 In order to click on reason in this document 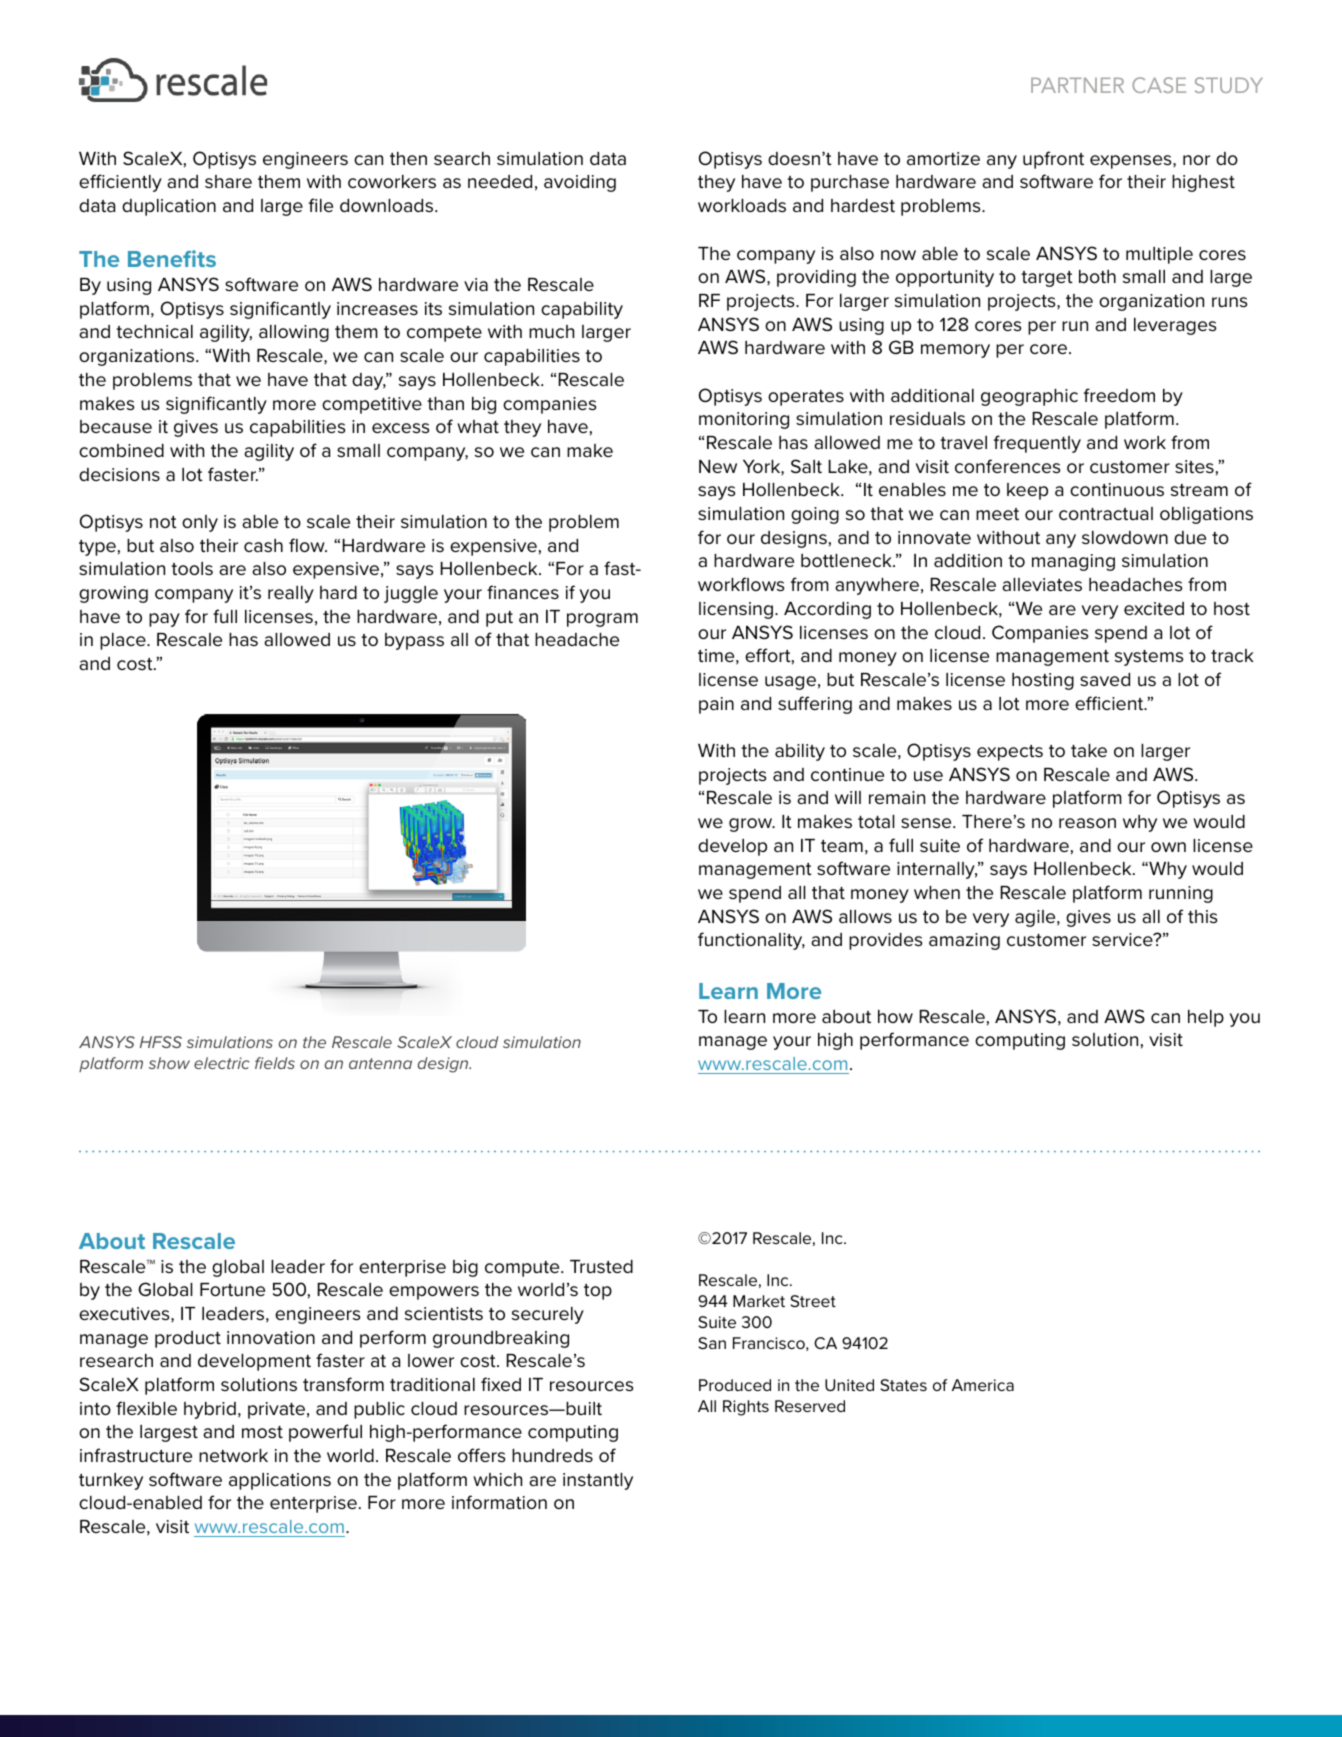, I will do `click(1087, 823)`.
